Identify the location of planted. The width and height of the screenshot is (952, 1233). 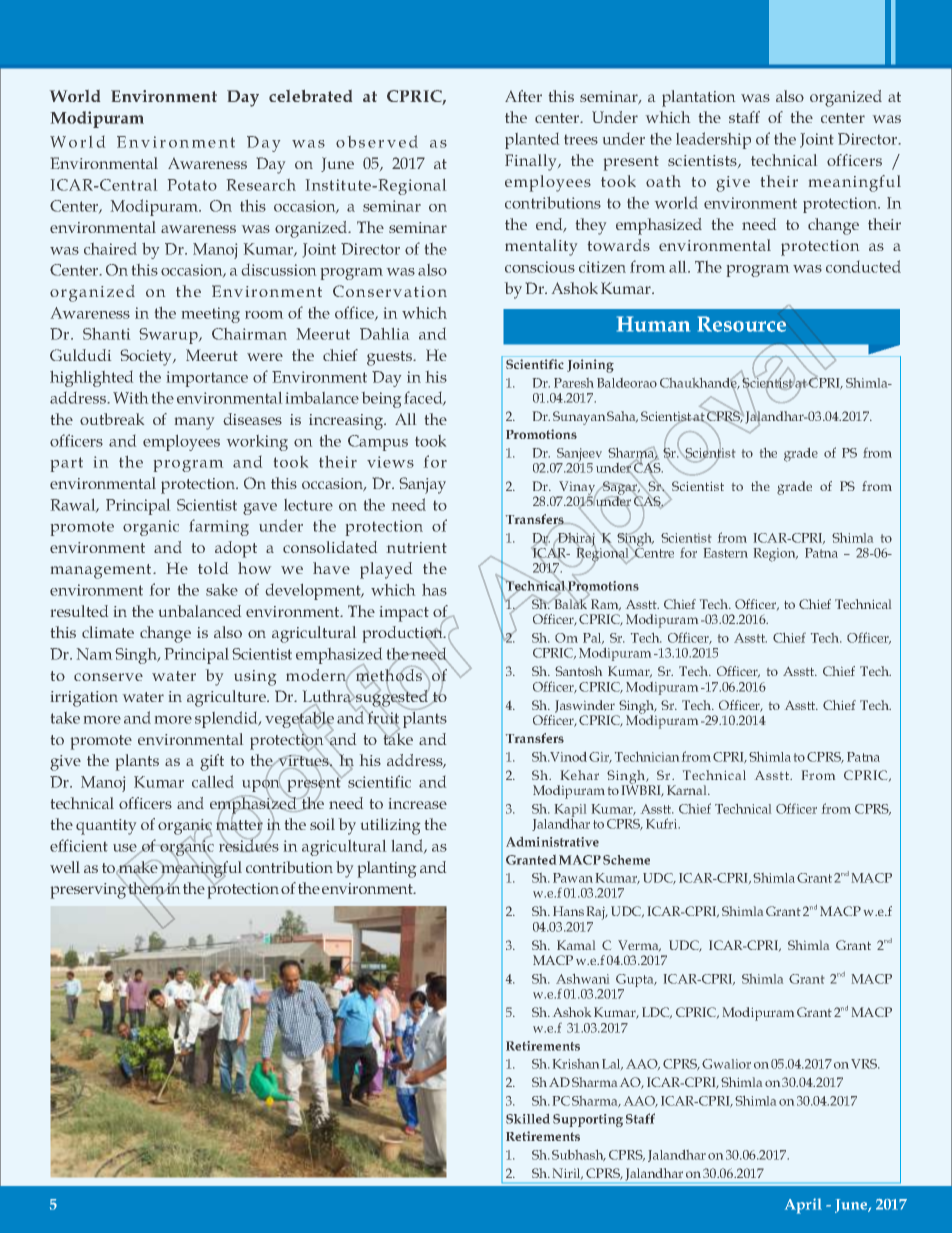
(532, 141).
